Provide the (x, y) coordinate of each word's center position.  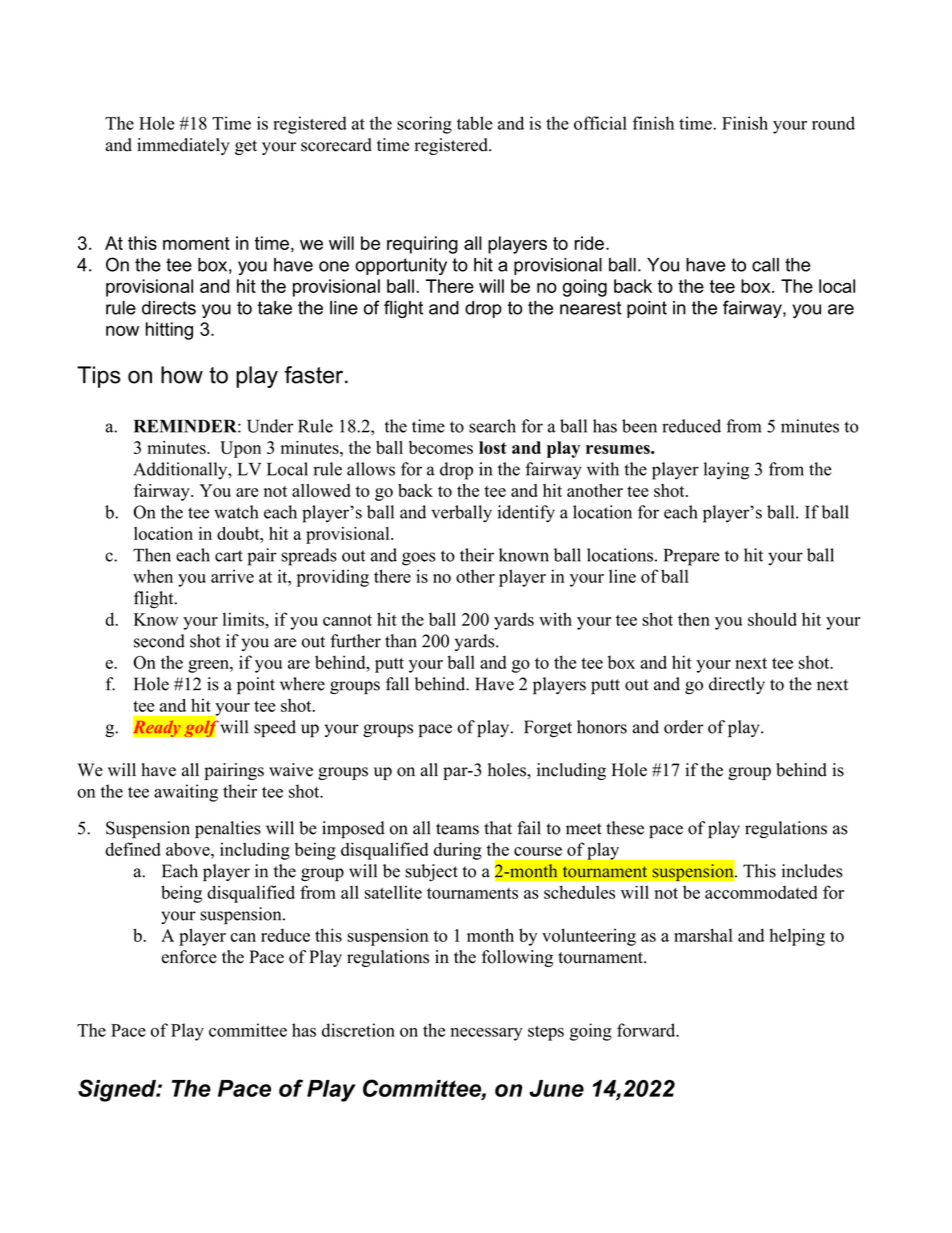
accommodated (761, 892)
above (189, 849)
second (159, 641)
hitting (169, 331)
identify (526, 514)
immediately (183, 146)
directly (737, 685)
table (474, 123)
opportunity (401, 266)
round (833, 123)
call (765, 265)
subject (431, 872)
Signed (118, 1090)
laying (726, 471)
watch (236, 512)
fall (397, 684)
